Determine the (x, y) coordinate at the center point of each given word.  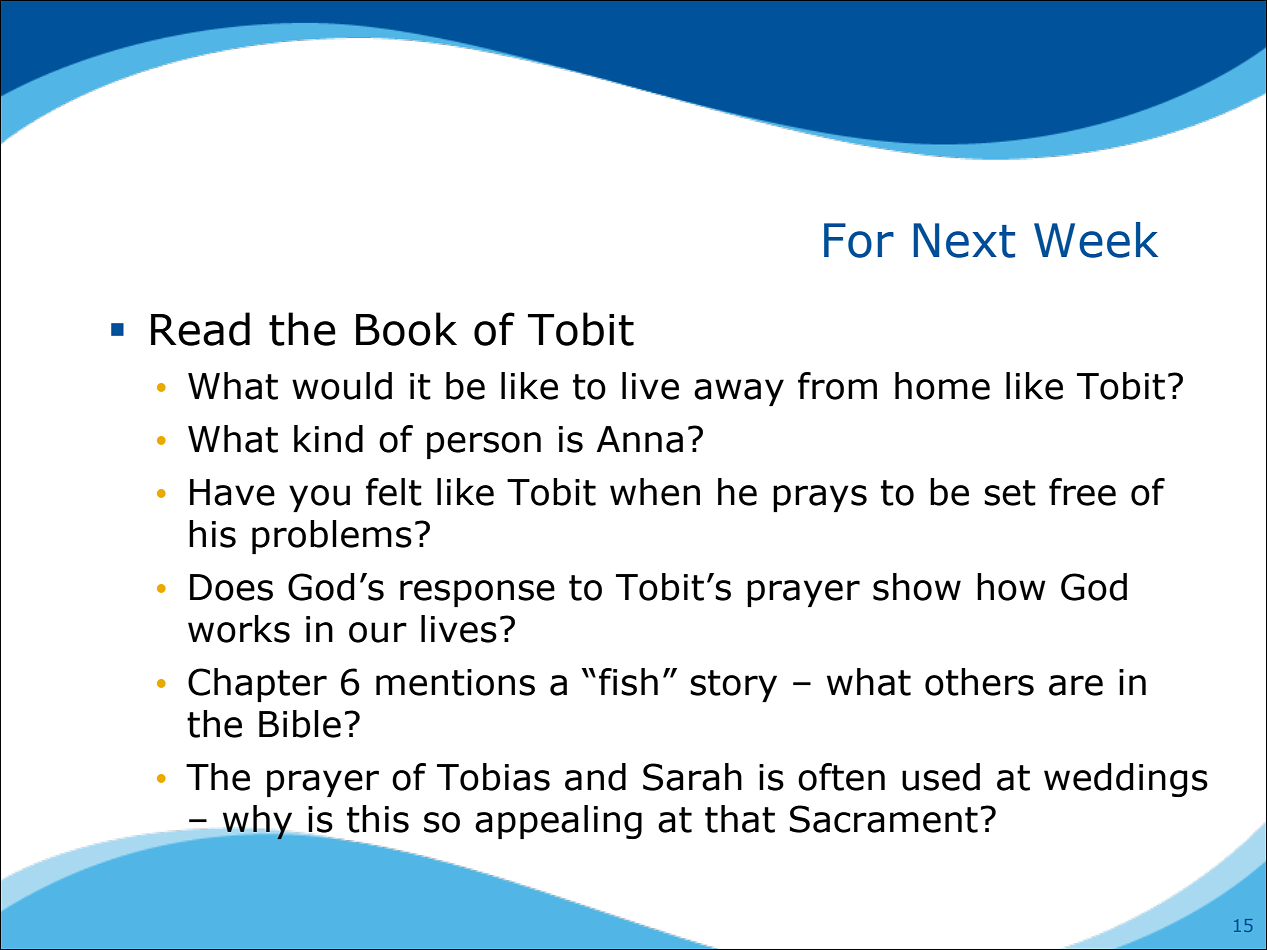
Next (964, 240)
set (1010, 493)
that (740, 819)
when (655, 492)
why (257, 822)
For (859, 240)
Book (406, 329)
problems (332, 537)
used (941, 777)
